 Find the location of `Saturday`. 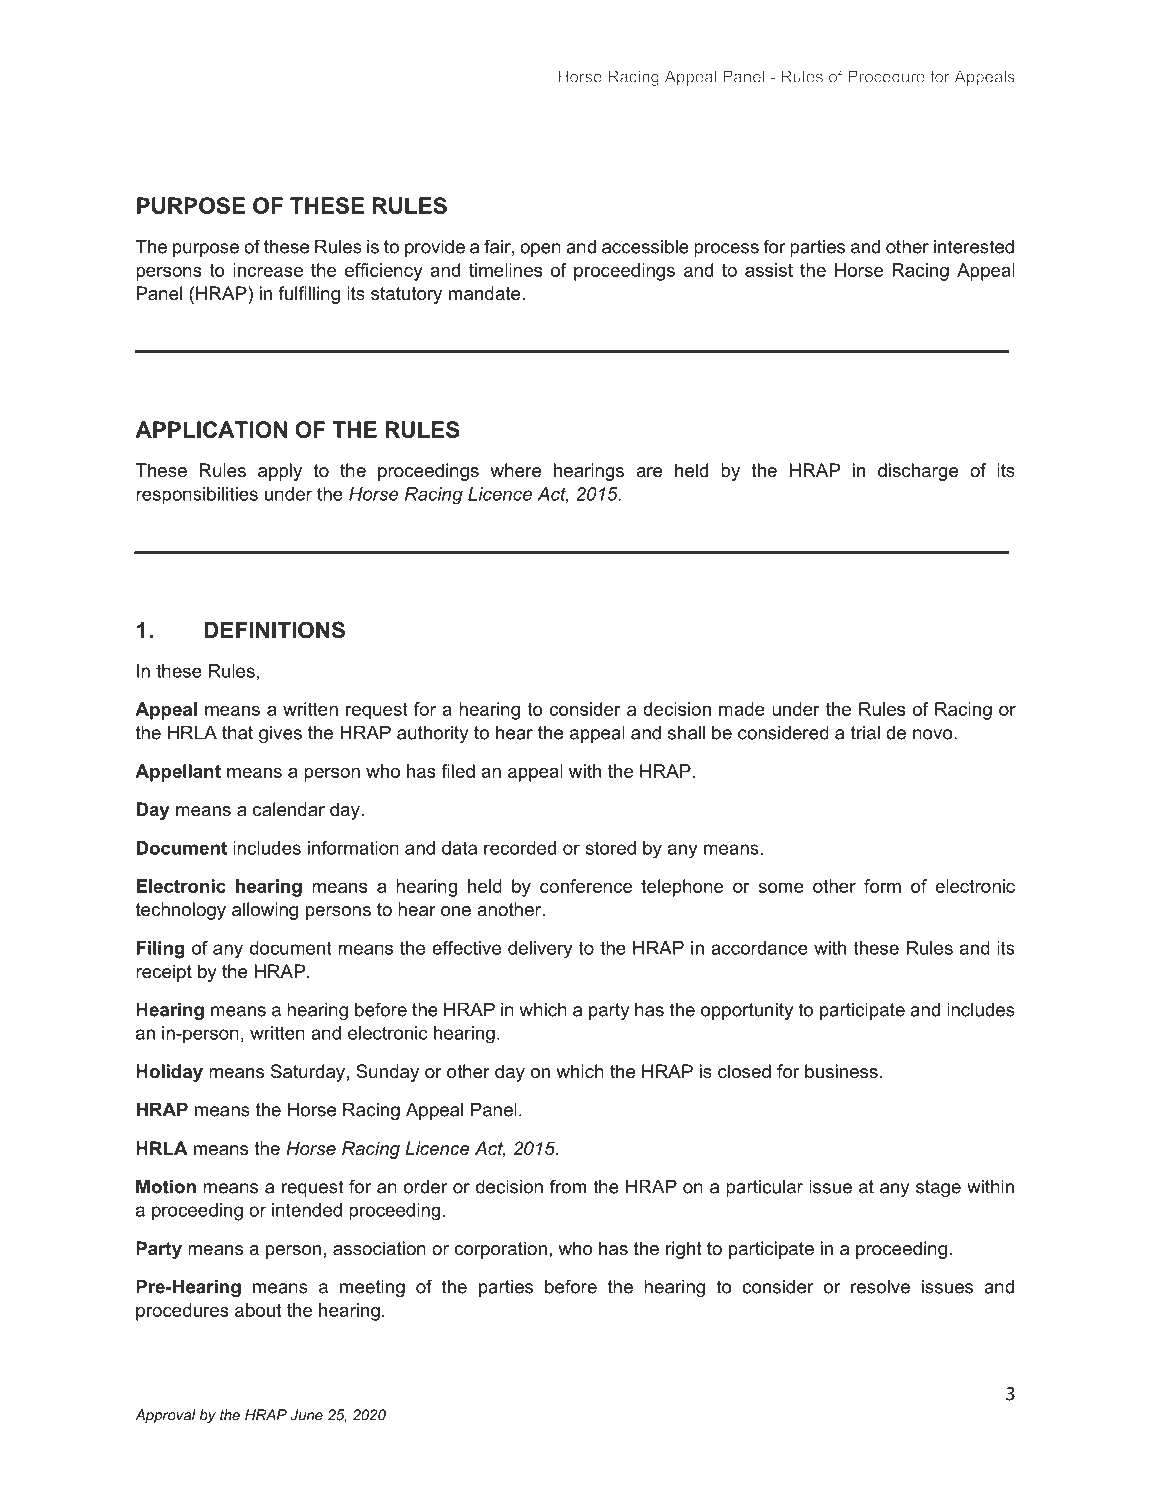

Saturday is located at coordinates (308, 1073).
